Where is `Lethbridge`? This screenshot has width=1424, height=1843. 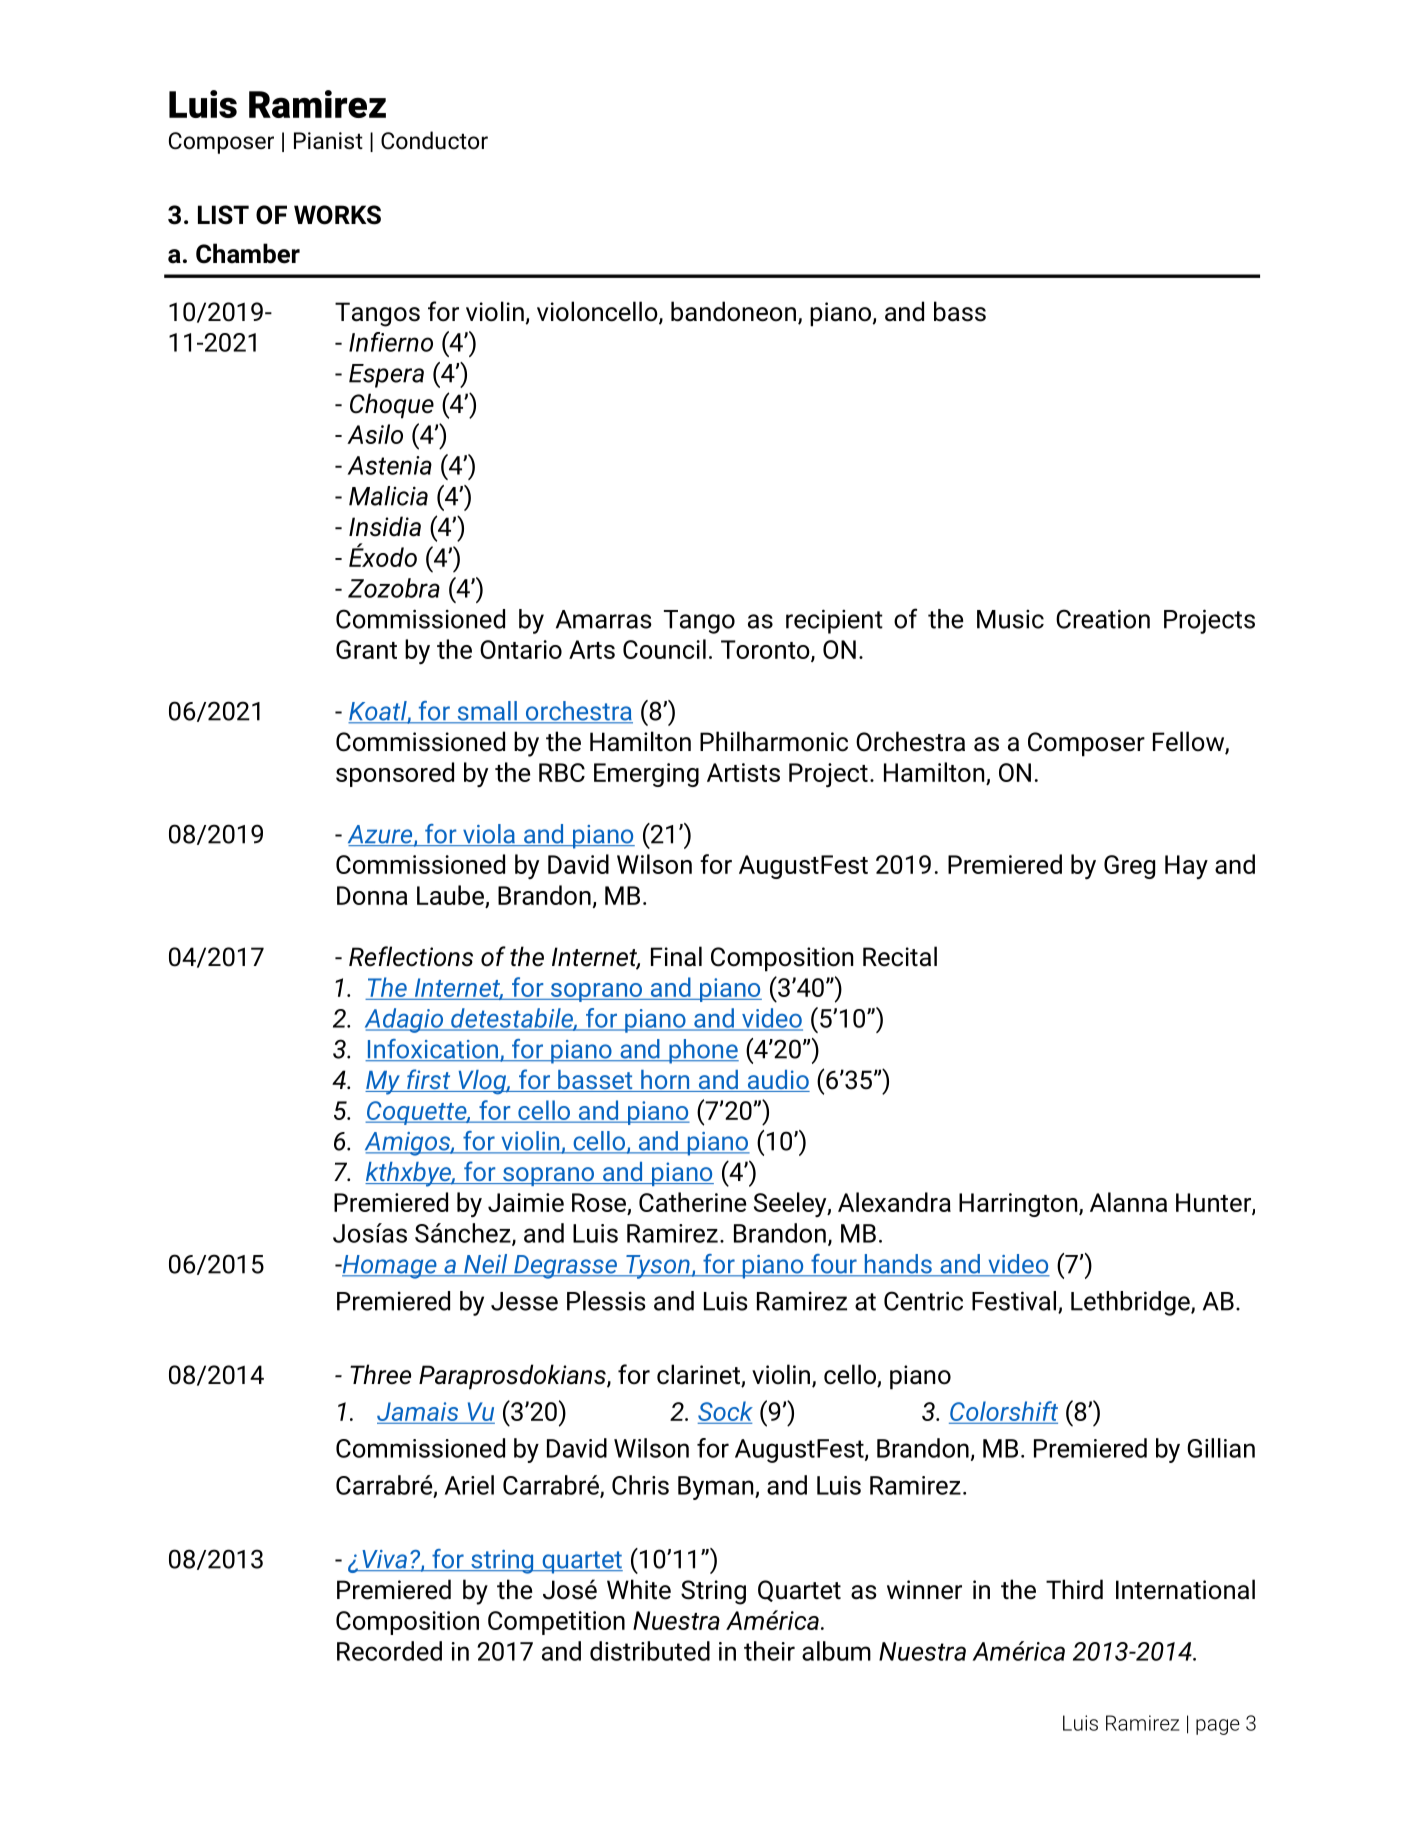
Lethbridge is located at coordinates (1131, 1303).
